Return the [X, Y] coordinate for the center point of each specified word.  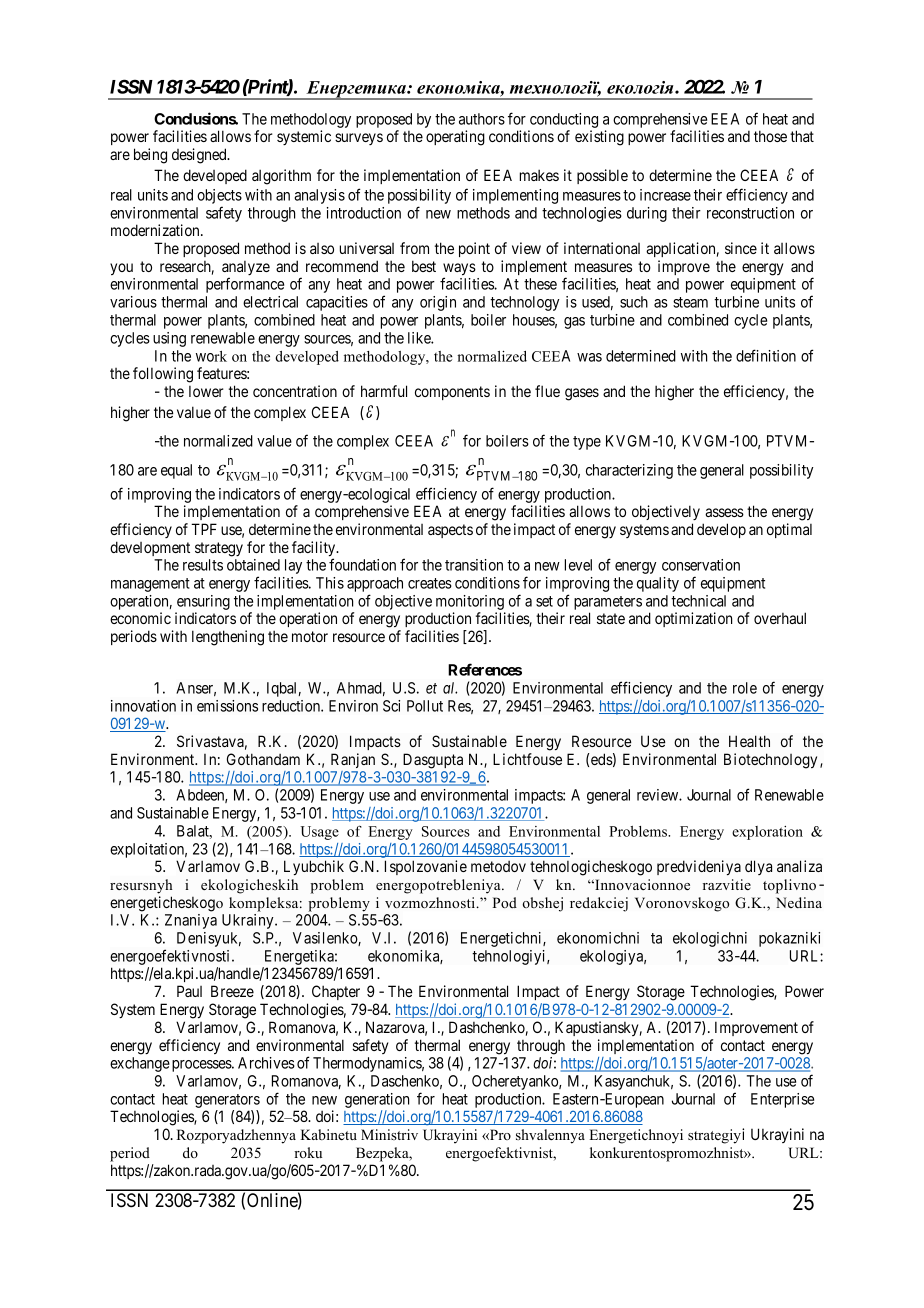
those [770, 136]
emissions [227, 706]
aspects [450, 531]
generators [227, 1101]
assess [724, 512]
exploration [767, 833]
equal [176, 471]
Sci [391, 706]
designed [200, 156]
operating [455, 138]
